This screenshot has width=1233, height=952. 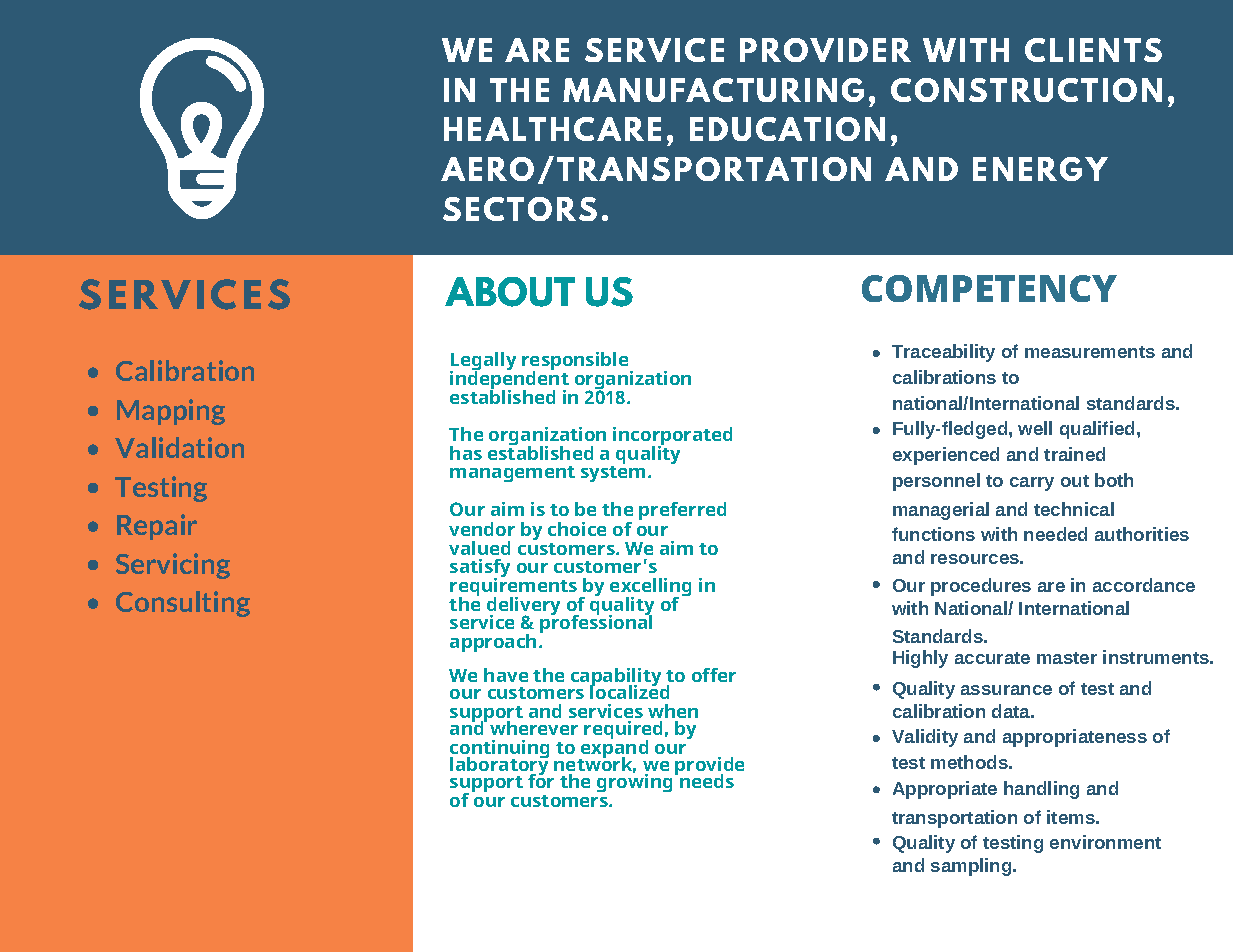 I want to click on responsible, so click(x=576, y=363).
